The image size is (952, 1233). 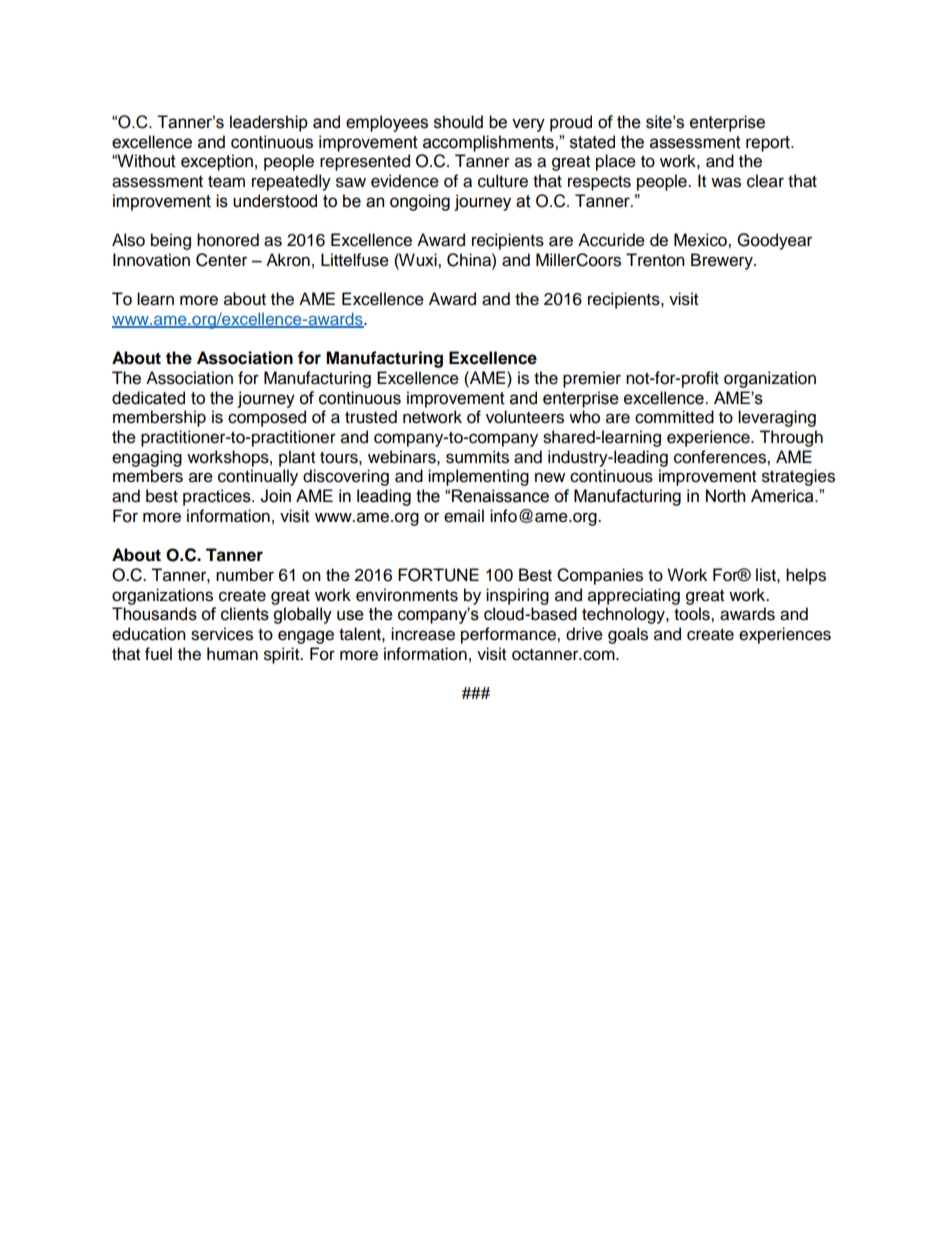 What do you see at coordinates (525, 417) in the page?
I see `volunteers` at bounding box center [525, 417].
